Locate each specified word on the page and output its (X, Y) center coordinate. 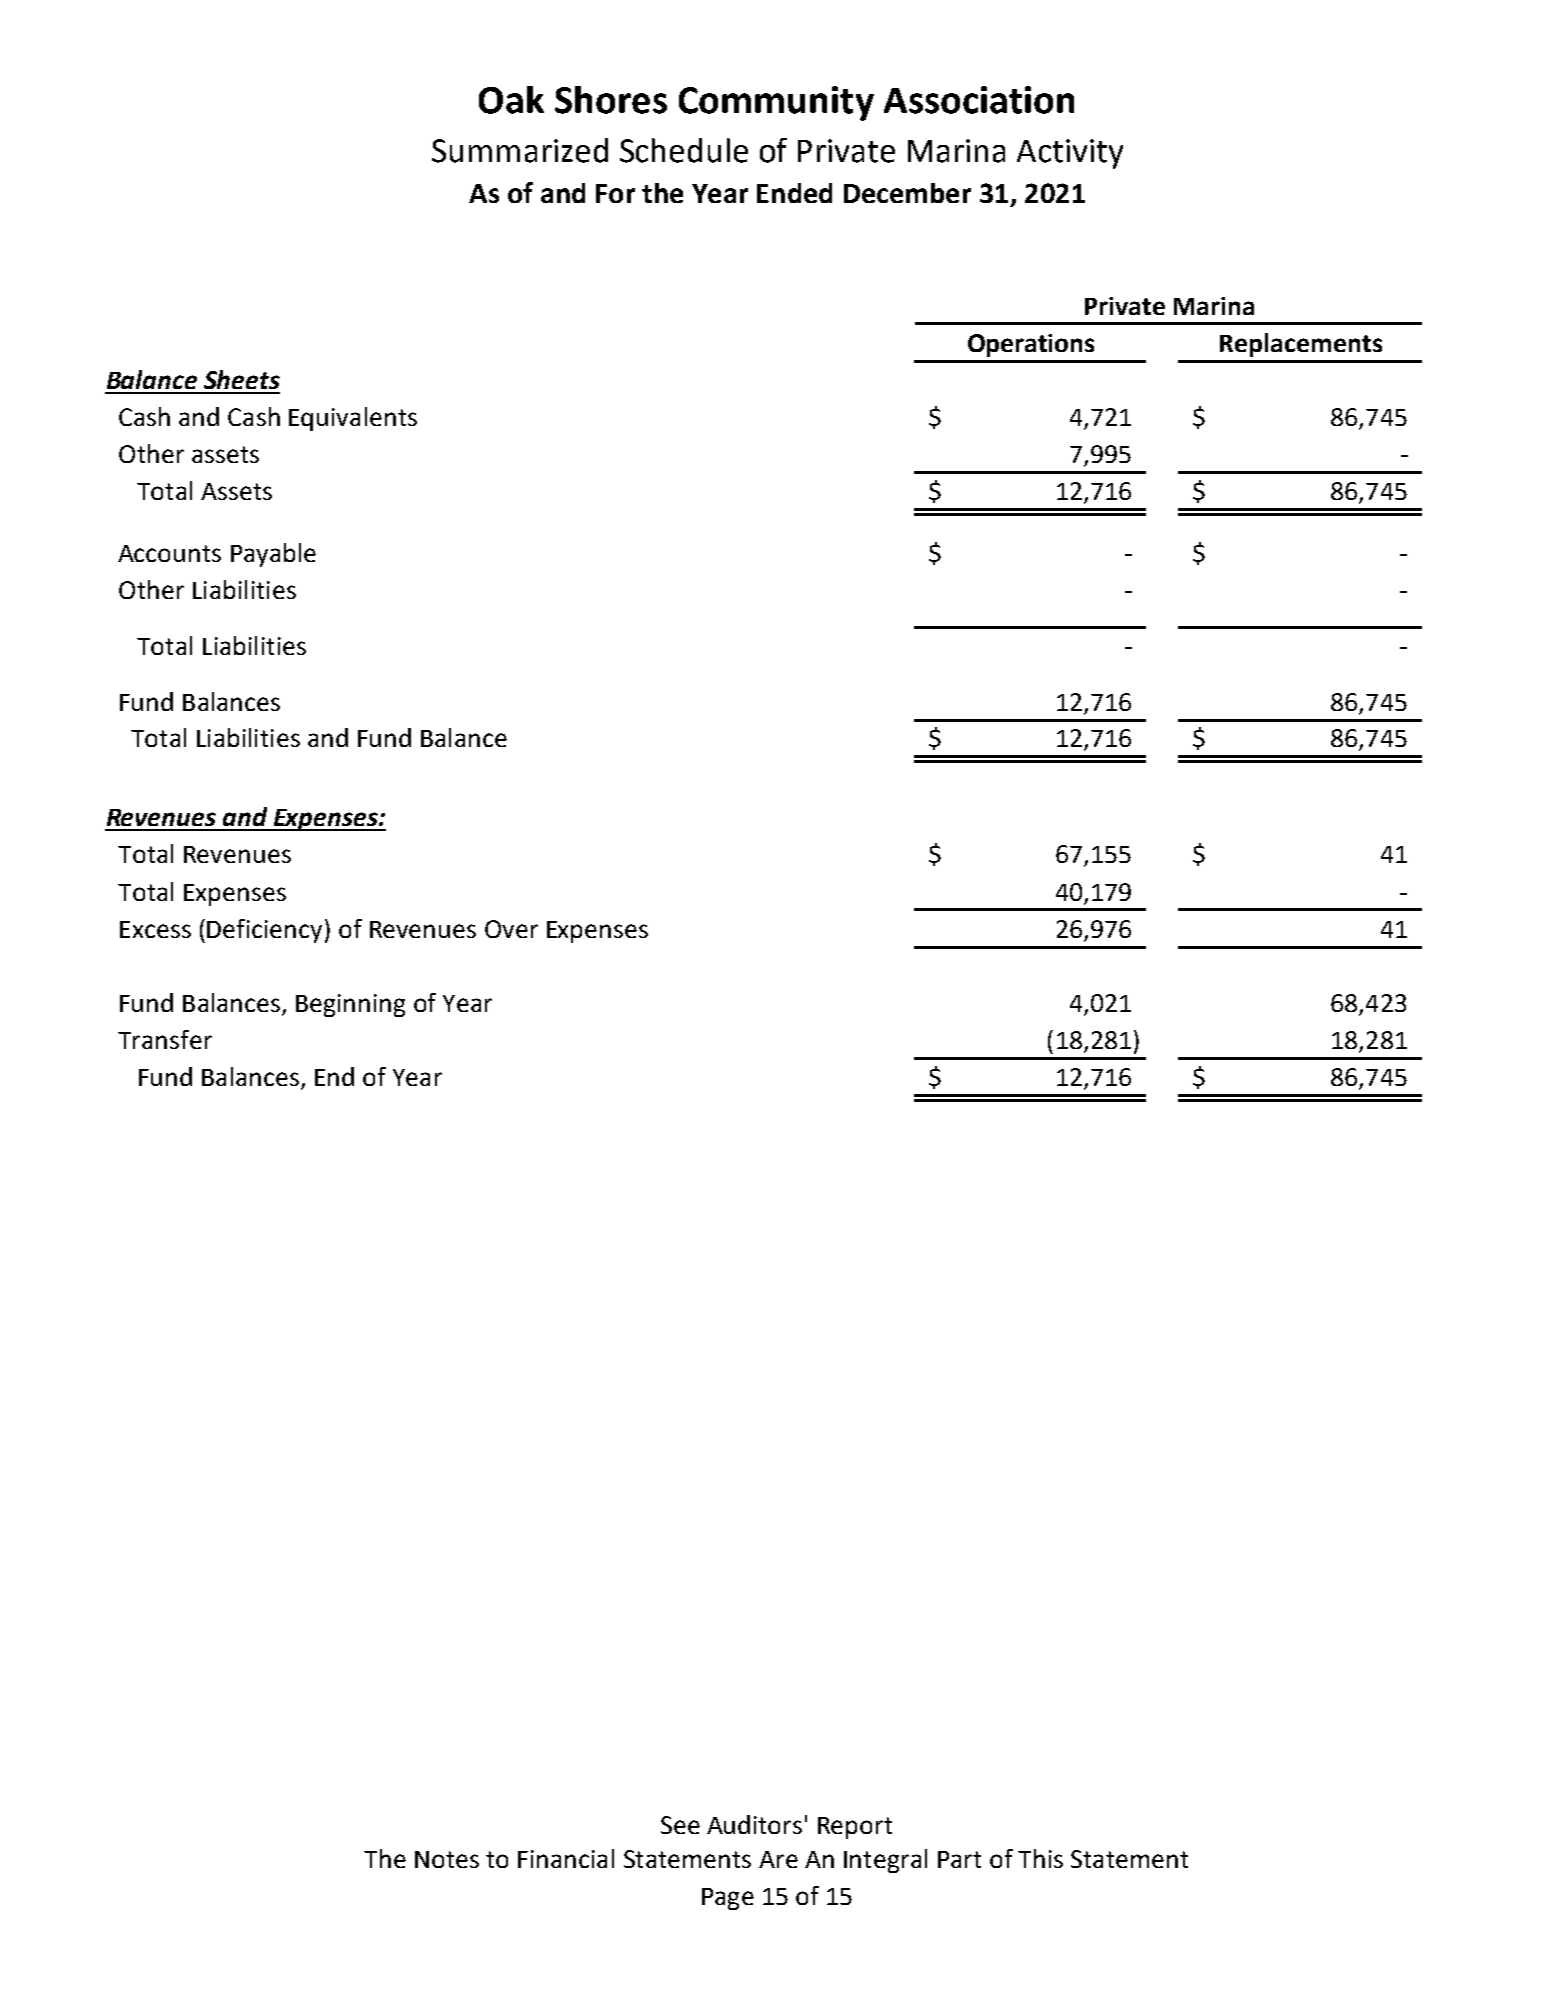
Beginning (350, 1005)
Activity (1070, 154)
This (1040, 1858)
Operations (1031, 345)
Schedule (684, 150)
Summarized (520, 150)
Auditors (754, 1824)
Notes (447, 1859)
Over (511, 929)
